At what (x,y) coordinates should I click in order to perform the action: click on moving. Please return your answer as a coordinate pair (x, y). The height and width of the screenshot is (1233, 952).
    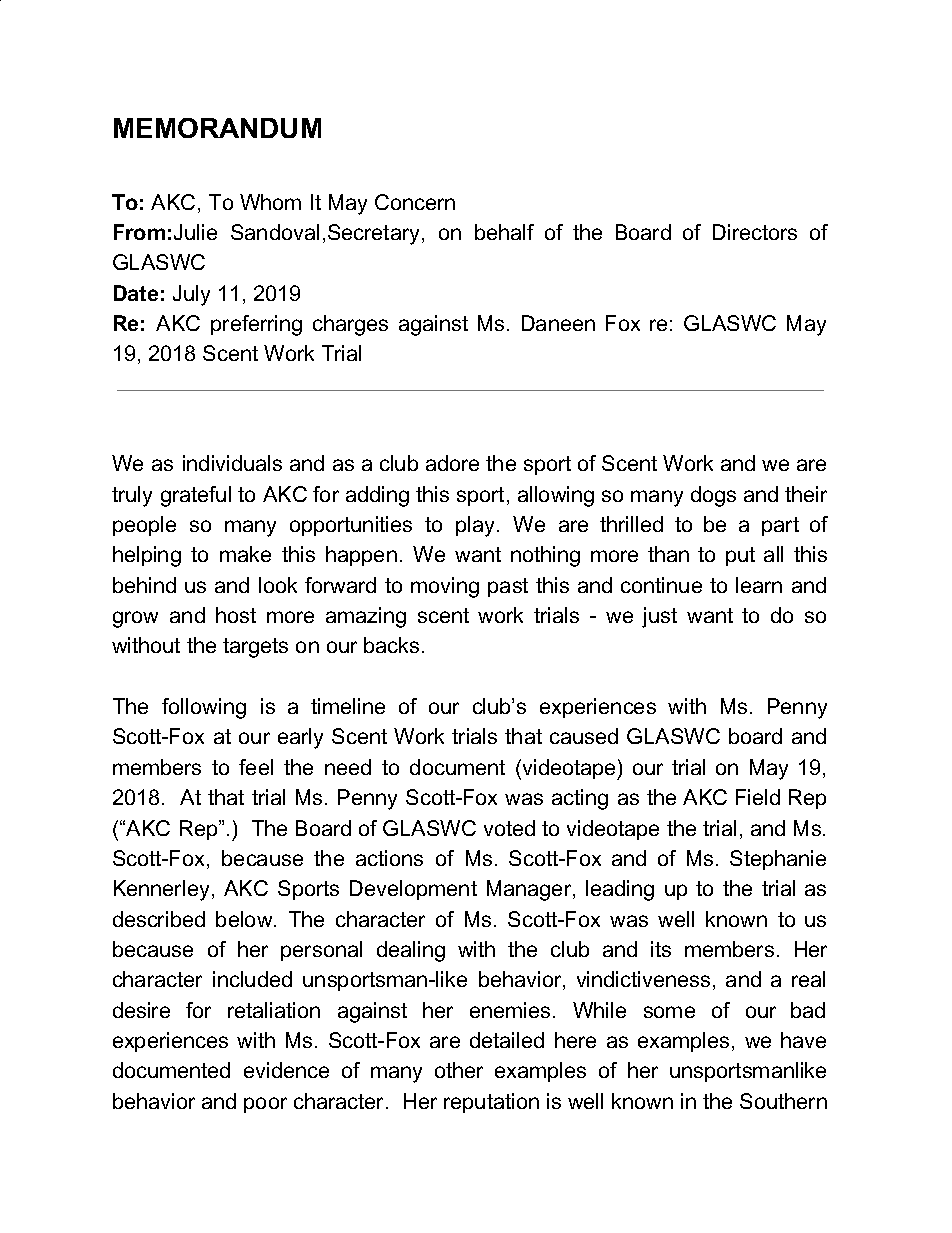
    Looking at the image, I should click on (445, 587).
